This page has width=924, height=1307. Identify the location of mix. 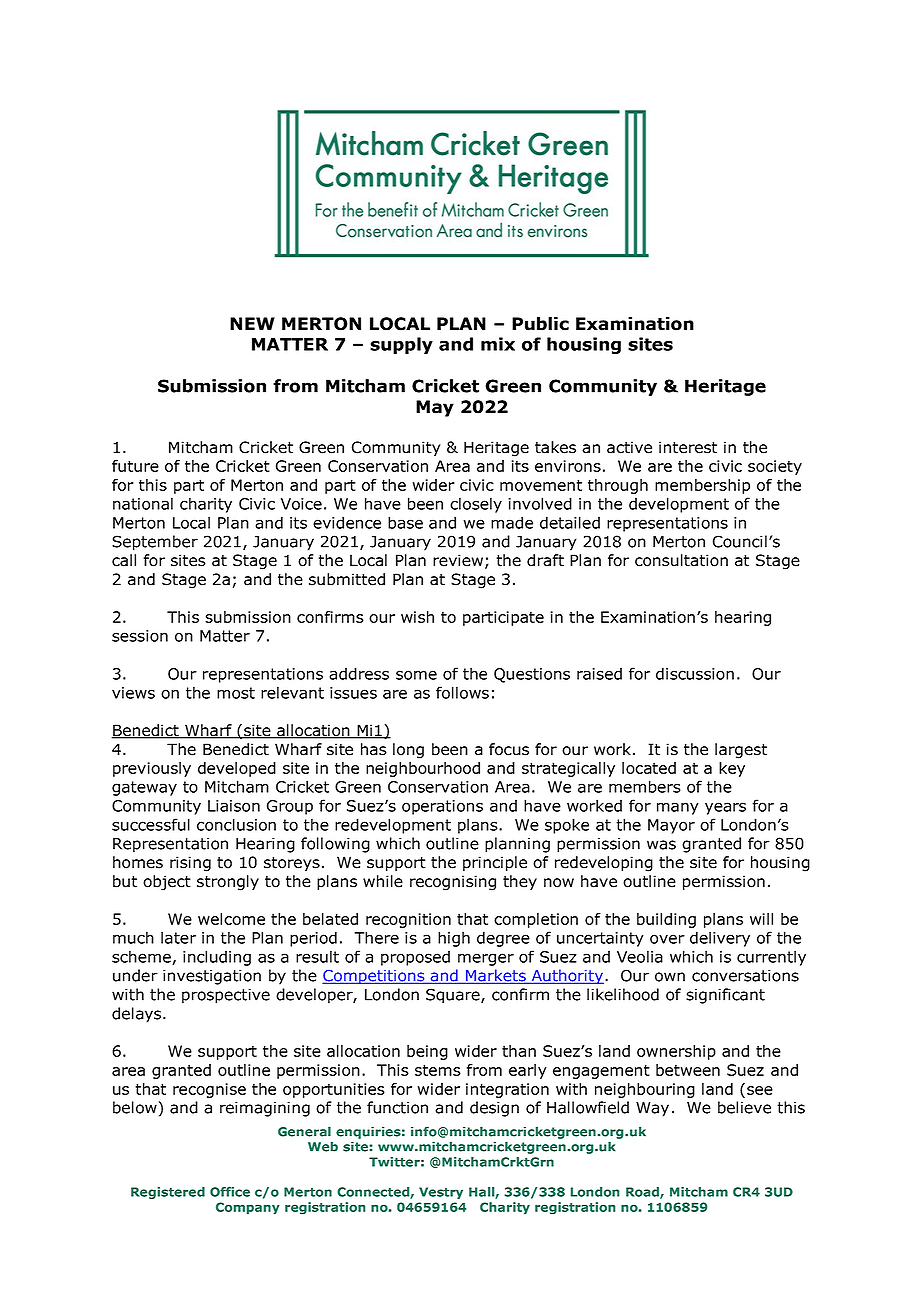
(498, 344).
